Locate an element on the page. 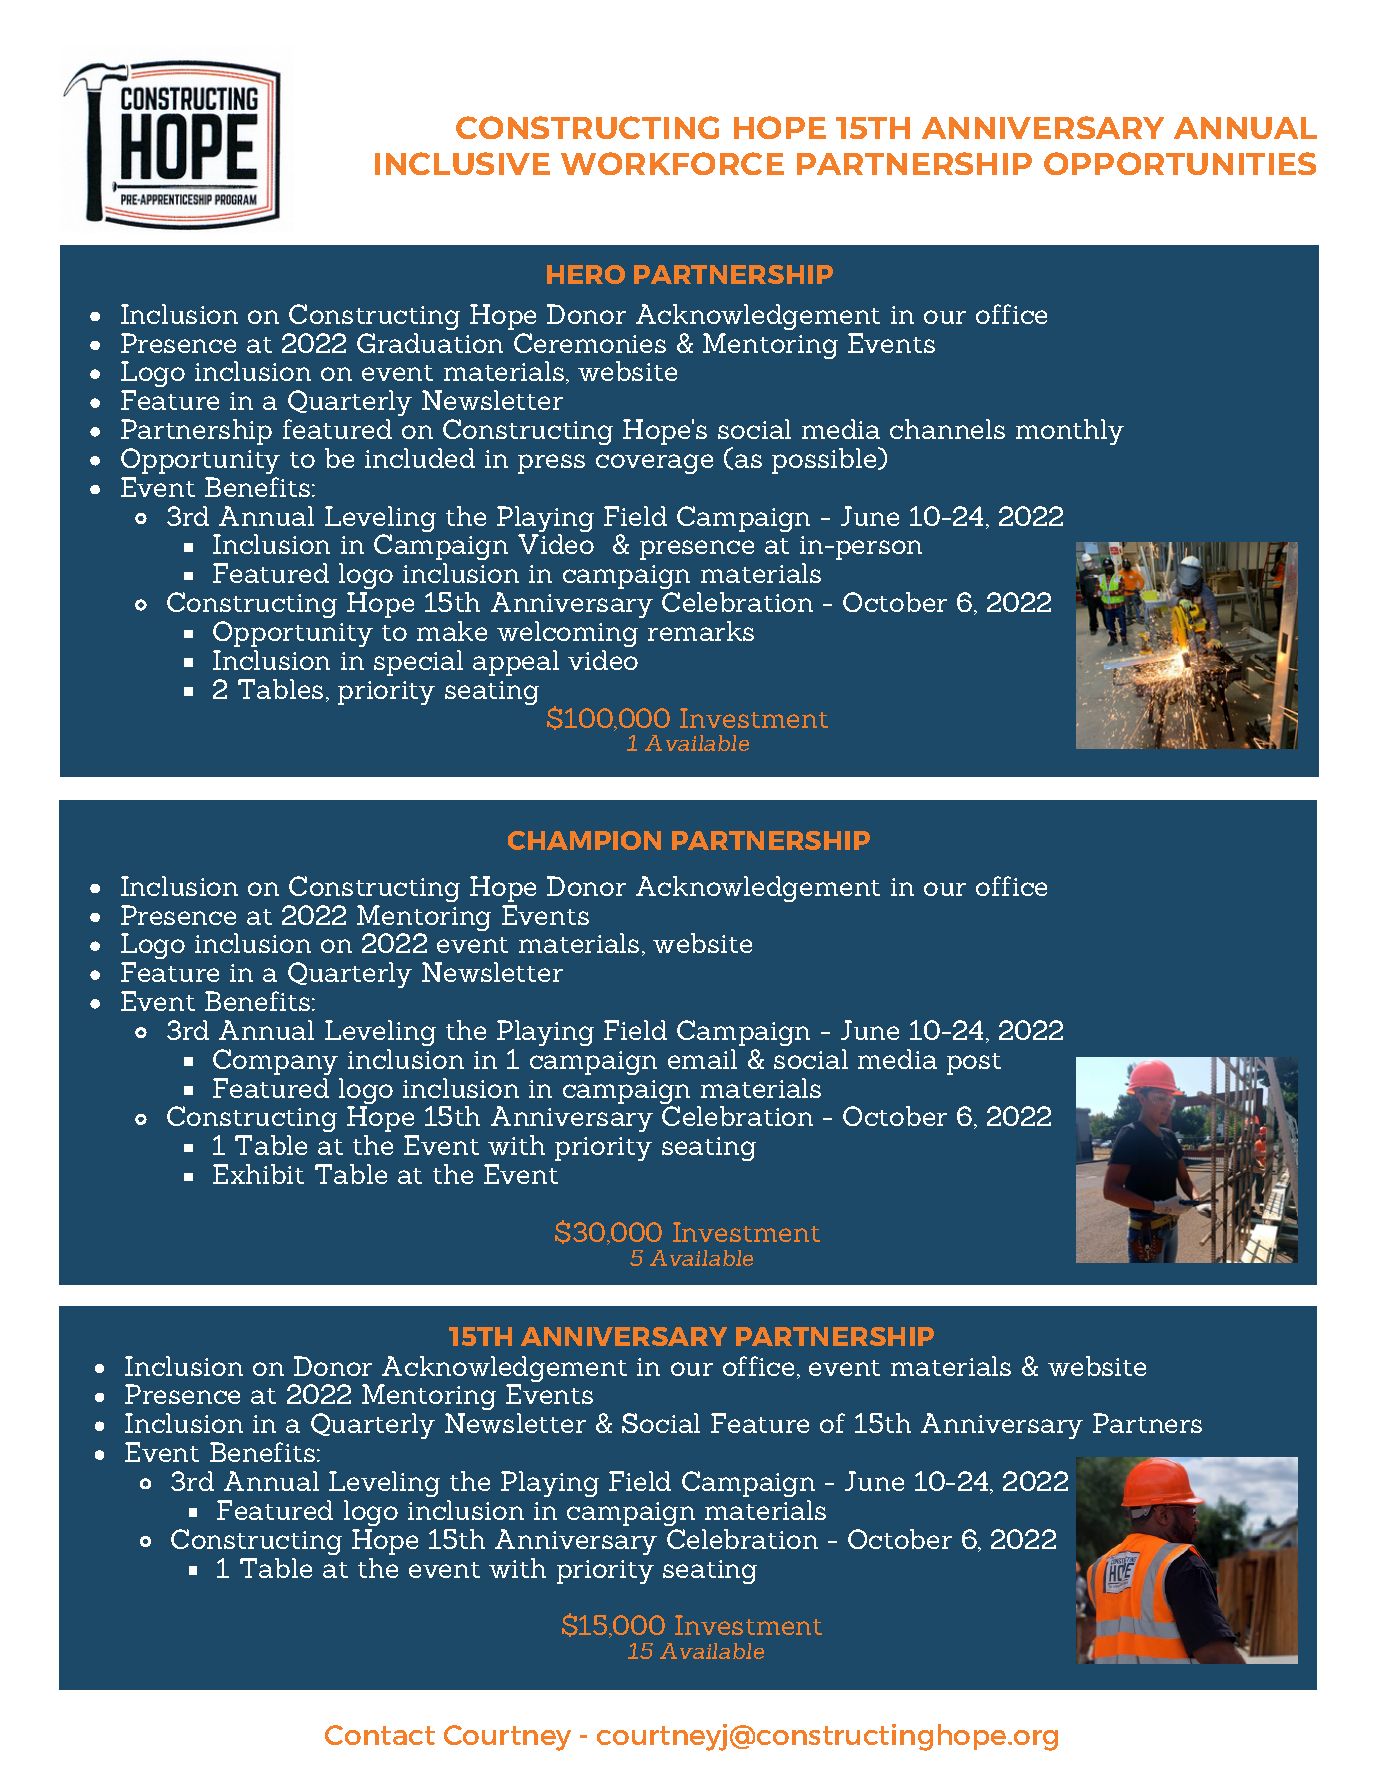 This image has height=1792, width=1385. CHAMPION is located at coordinates (584, 840).
